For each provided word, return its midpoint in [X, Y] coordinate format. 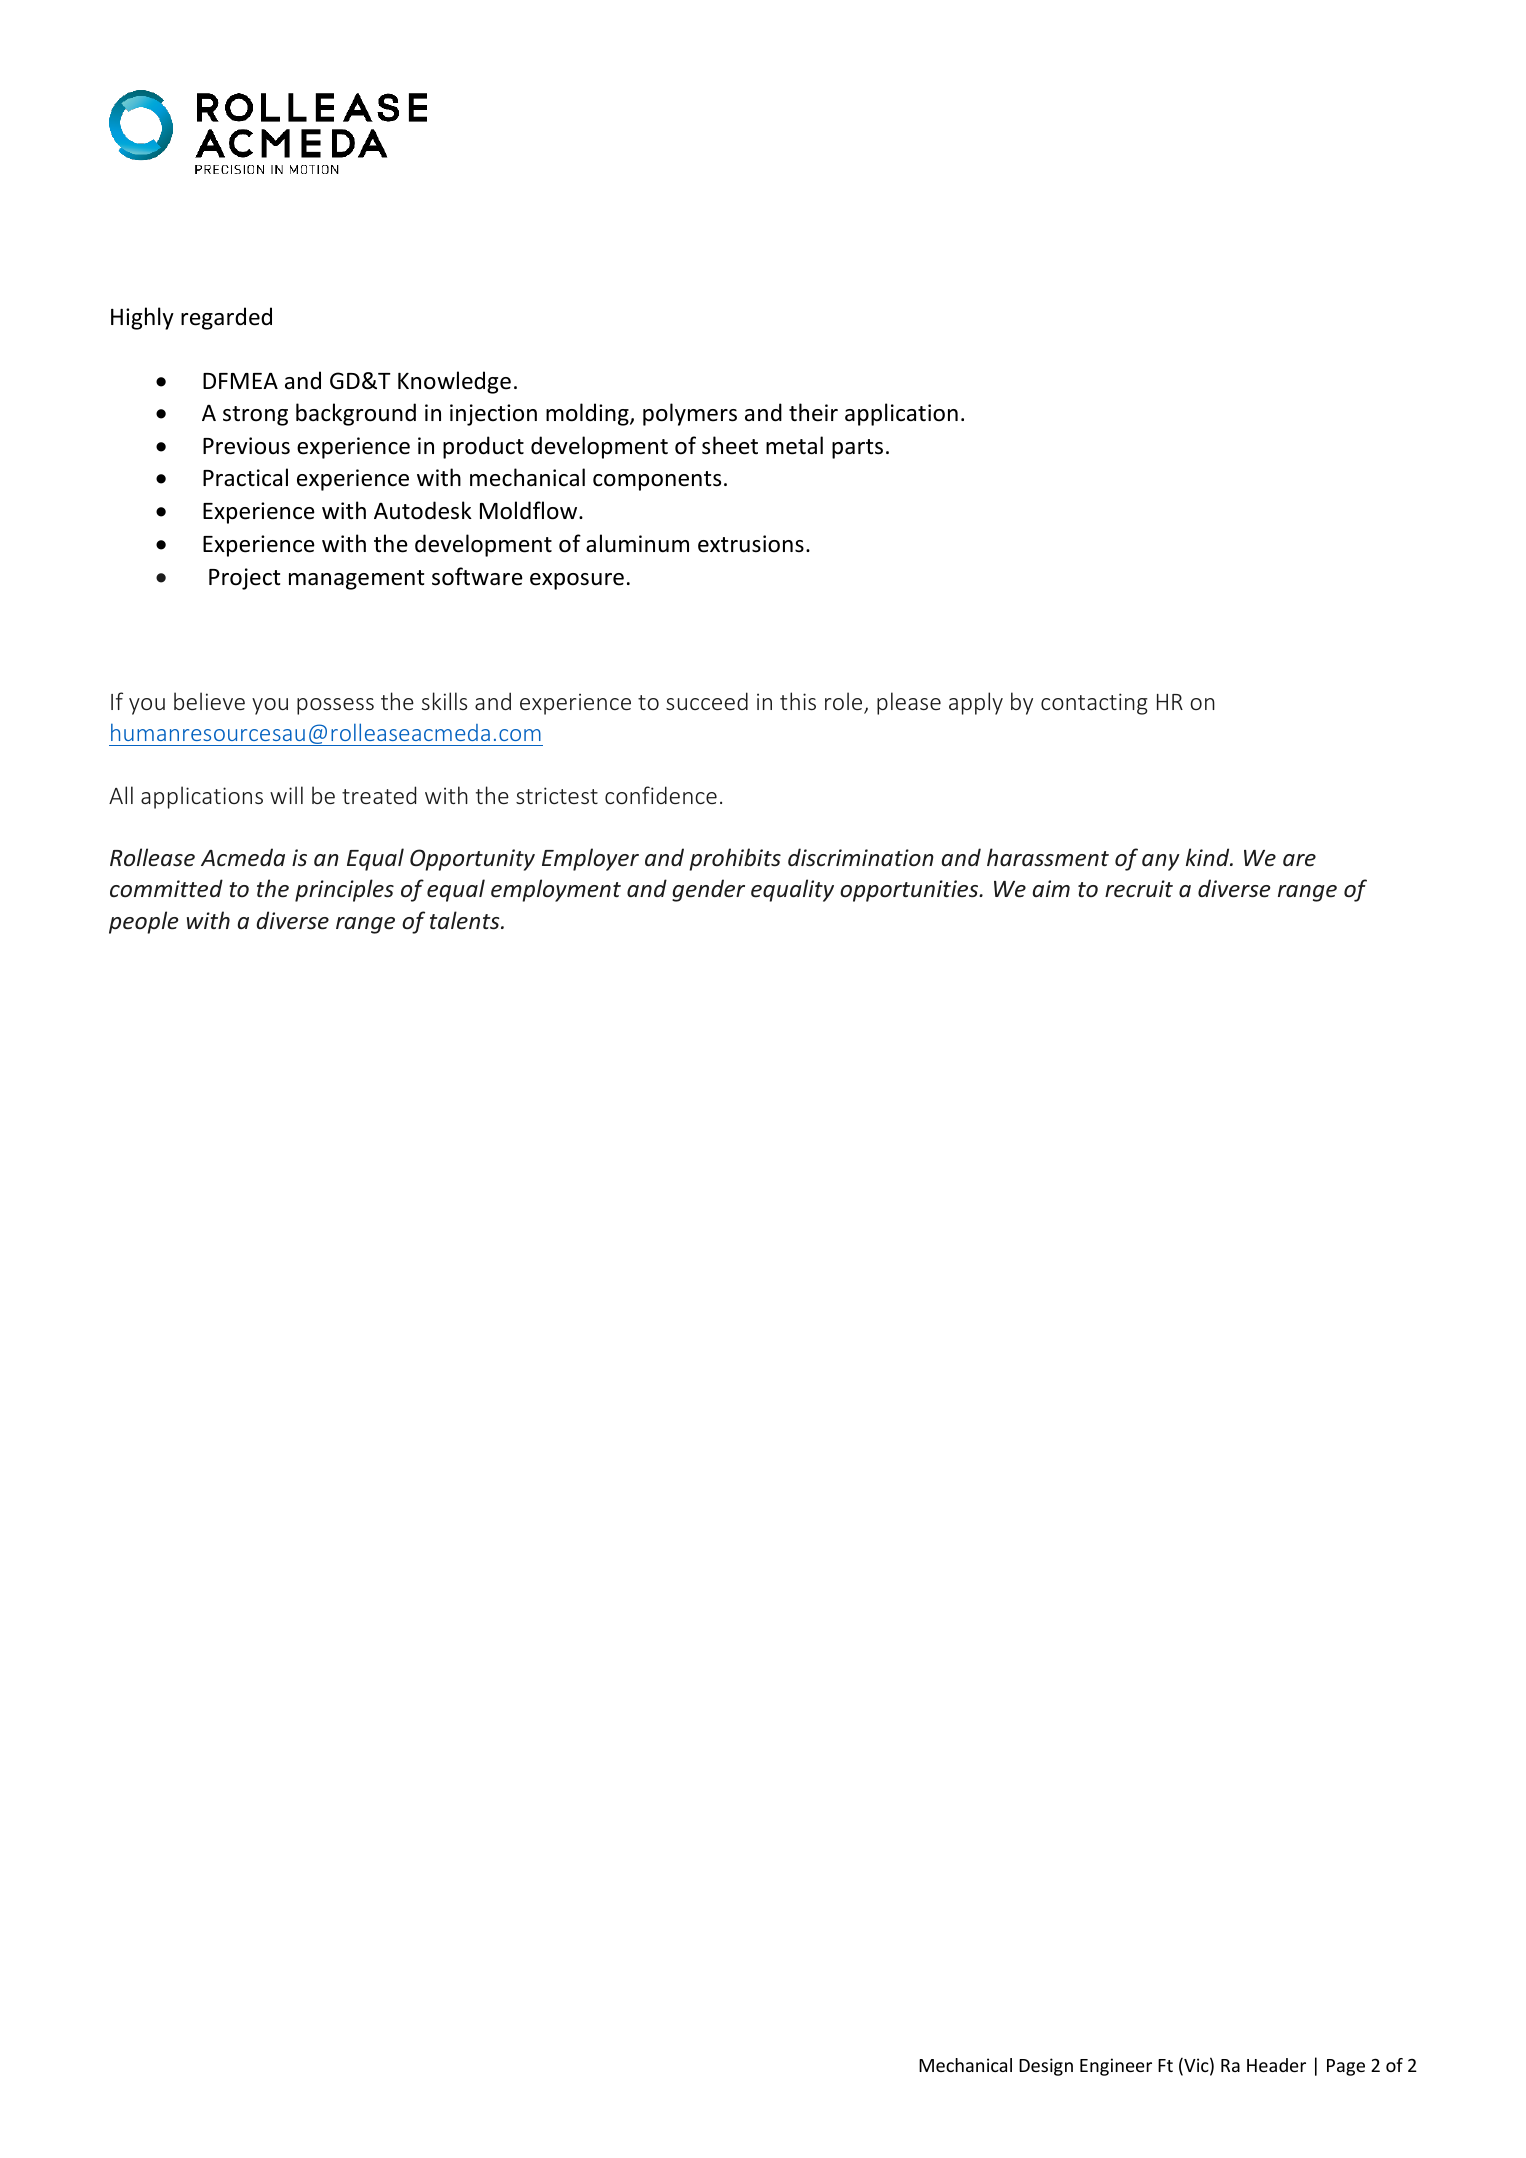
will [286, 795]
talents [466, 920]
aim [1051, 888]
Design [1046, 2067]
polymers [690, 414]
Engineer [1116, 2067]
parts [857, 449]
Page [1346, 2067]
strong [255, 416]
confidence [661, 795]
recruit [1139, 889]
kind [1209, 857]
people [144, 922]
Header [1276, 2065]
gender [708, 890]
